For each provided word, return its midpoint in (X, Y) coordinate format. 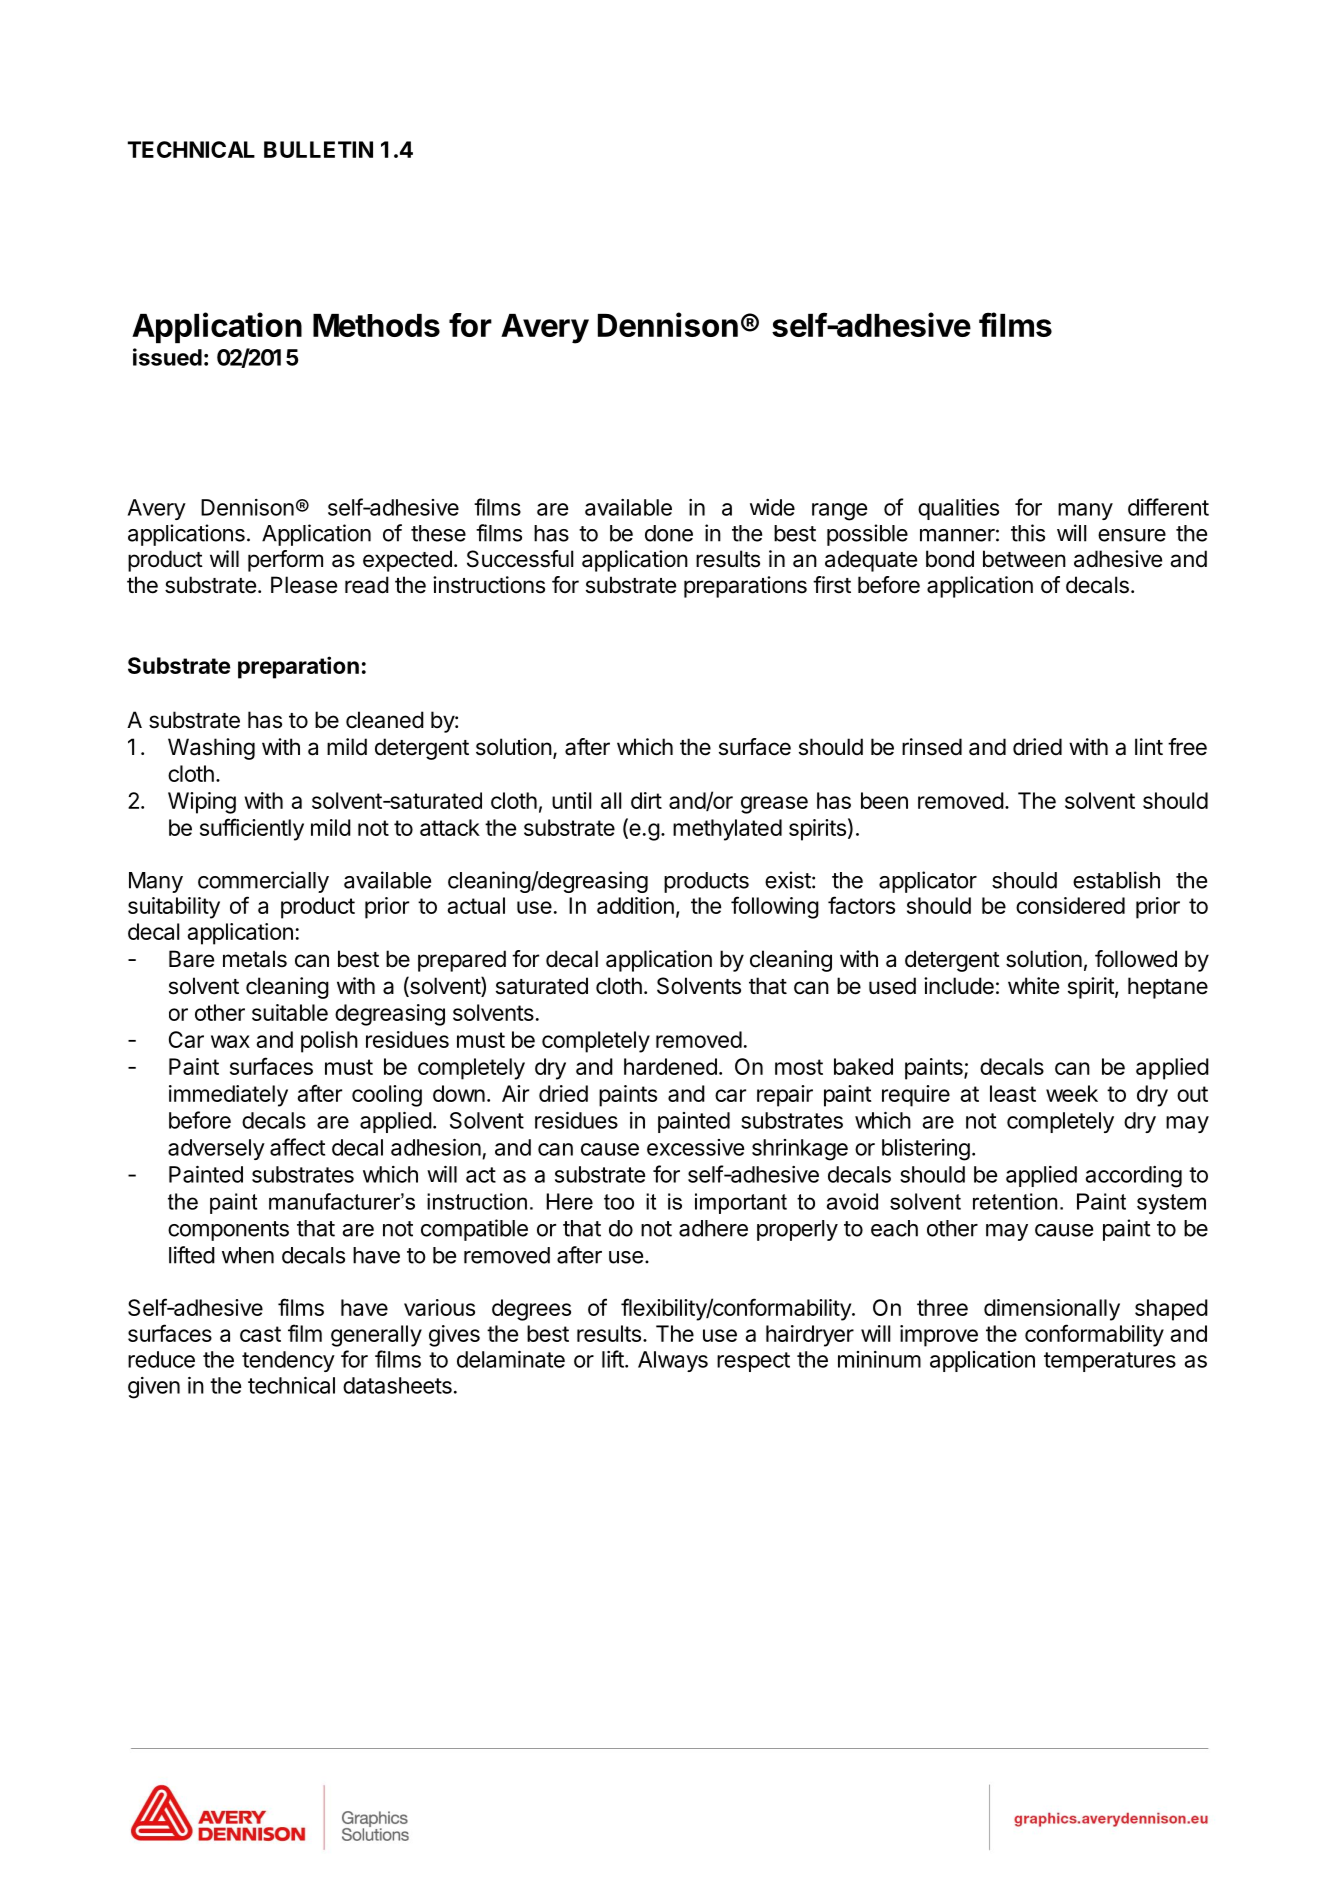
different (1168, 507)
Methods (376, 325)
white (1033, 986)
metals (255, 959)
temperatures (1110, 1362)
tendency (288, 1361)
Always (673, 1361)
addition (635, 905)
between (1024, 559)
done (669, 533)
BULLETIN (318, 149)
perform (285, 561)
